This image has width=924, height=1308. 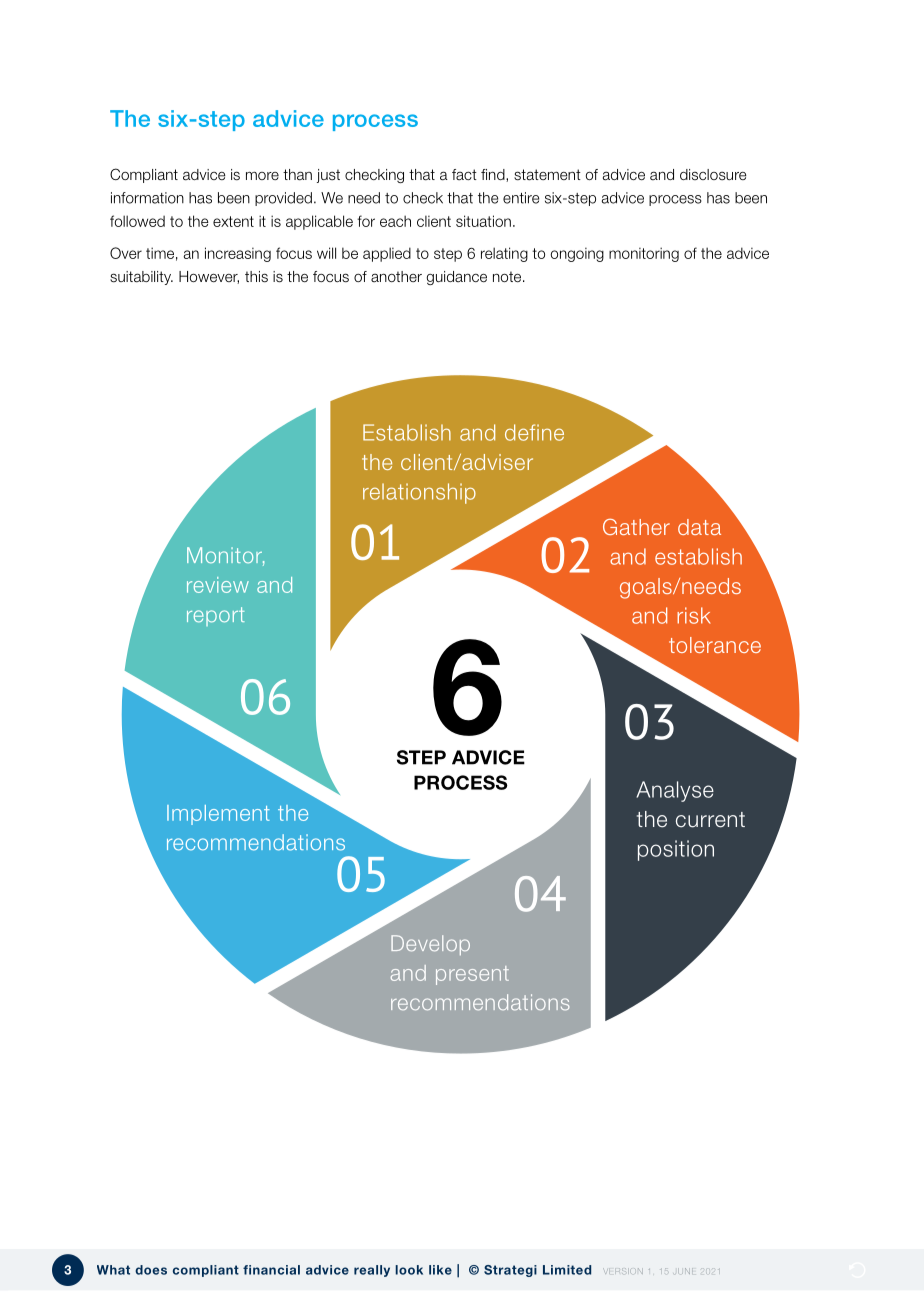 What do you see at coordinates (395, 221) in the image?
I see `each` at bounding box center [395, 221].
